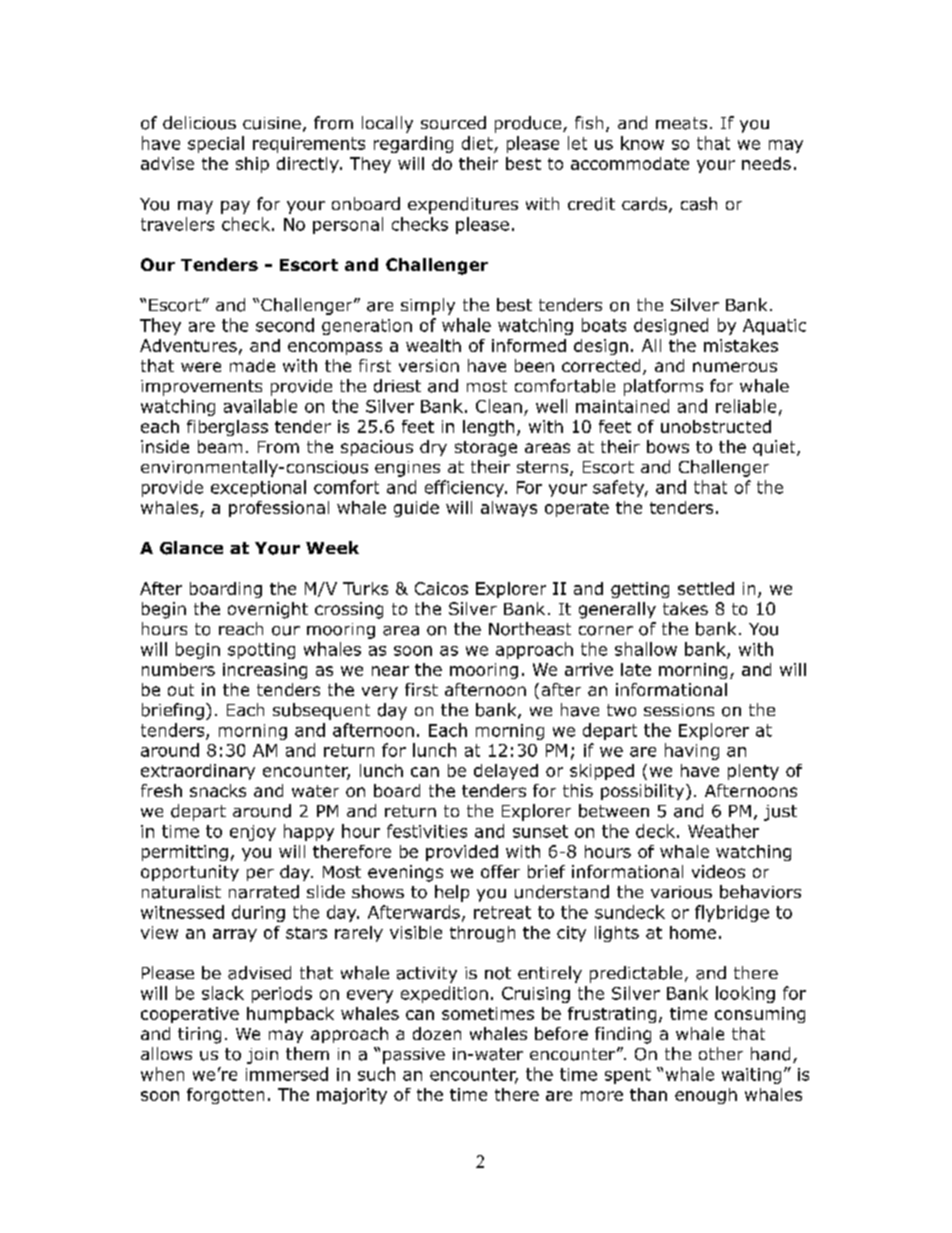 This screenshot has width=952, height=1233. I want to click on meats, so click(681, 123).
